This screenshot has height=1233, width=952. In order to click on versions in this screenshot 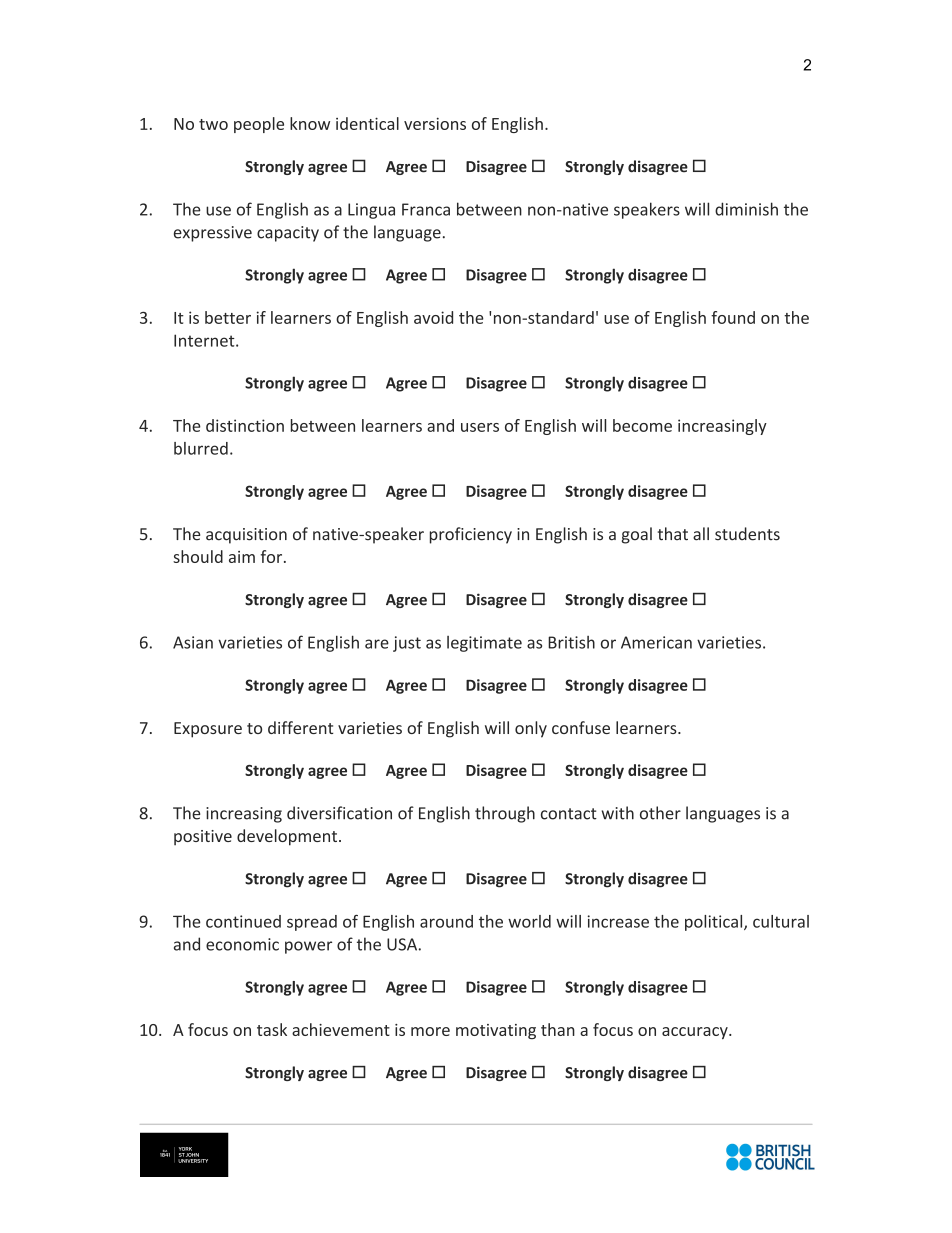, I will do `click(435, 123)`.
